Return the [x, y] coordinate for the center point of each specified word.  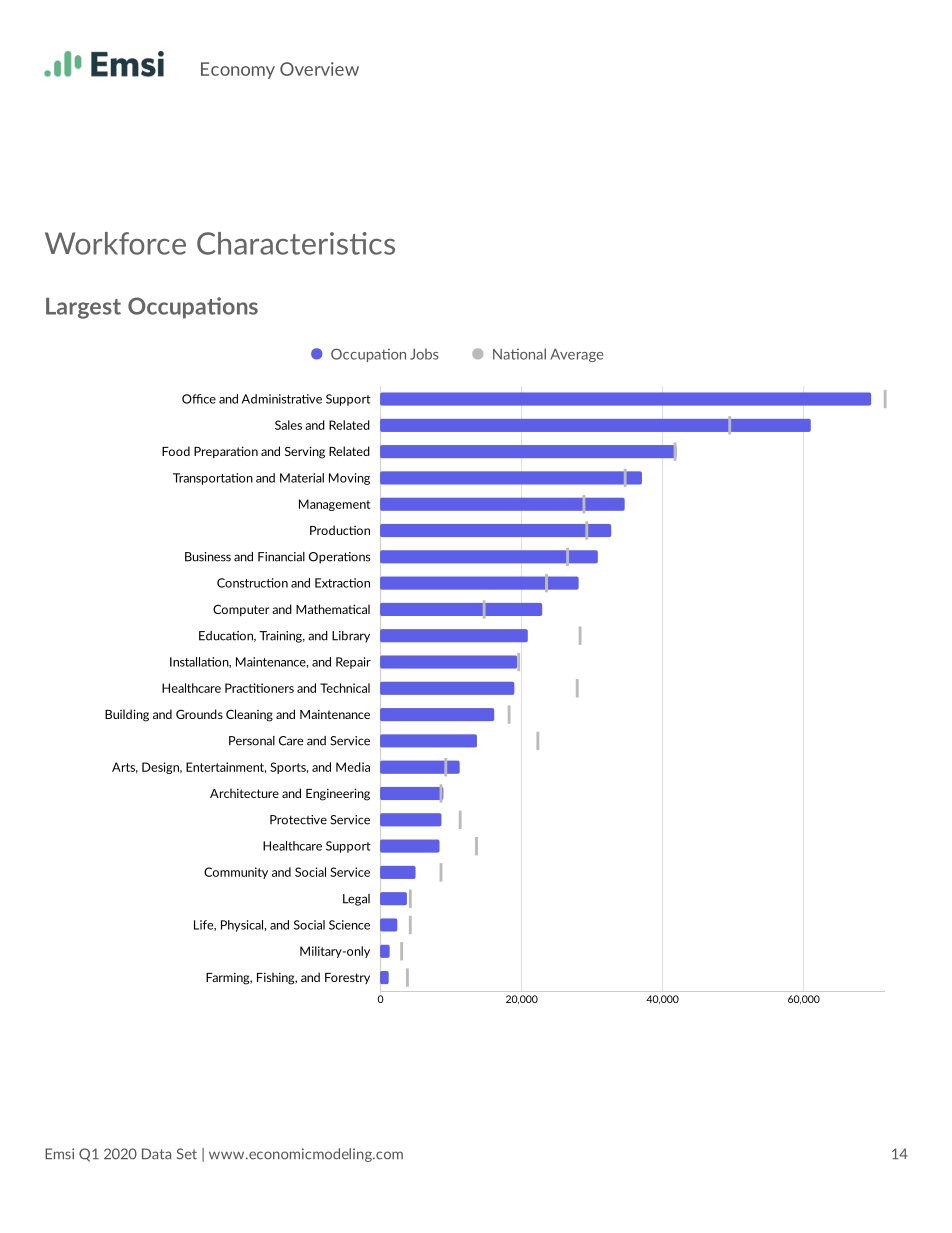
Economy [238, 70]
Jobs [424, 354]
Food [176, 451]
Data [156, 1154]
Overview [319, 69]
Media [353, 767]
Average [576, 355]
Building [127, 715]
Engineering [338, 794]
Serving [305, 452]
